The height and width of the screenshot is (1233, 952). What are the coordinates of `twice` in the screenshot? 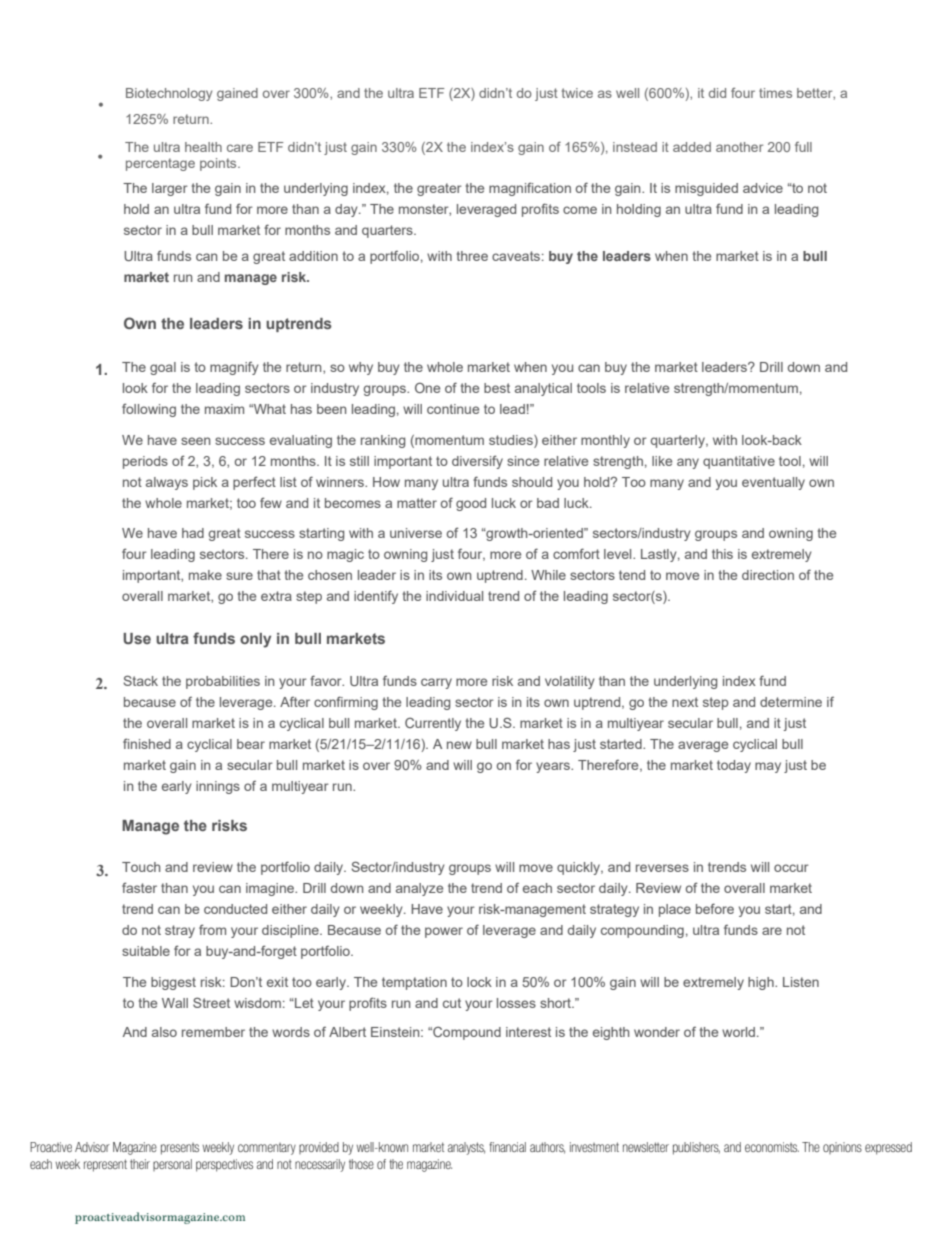 It's located at (577, 93).
